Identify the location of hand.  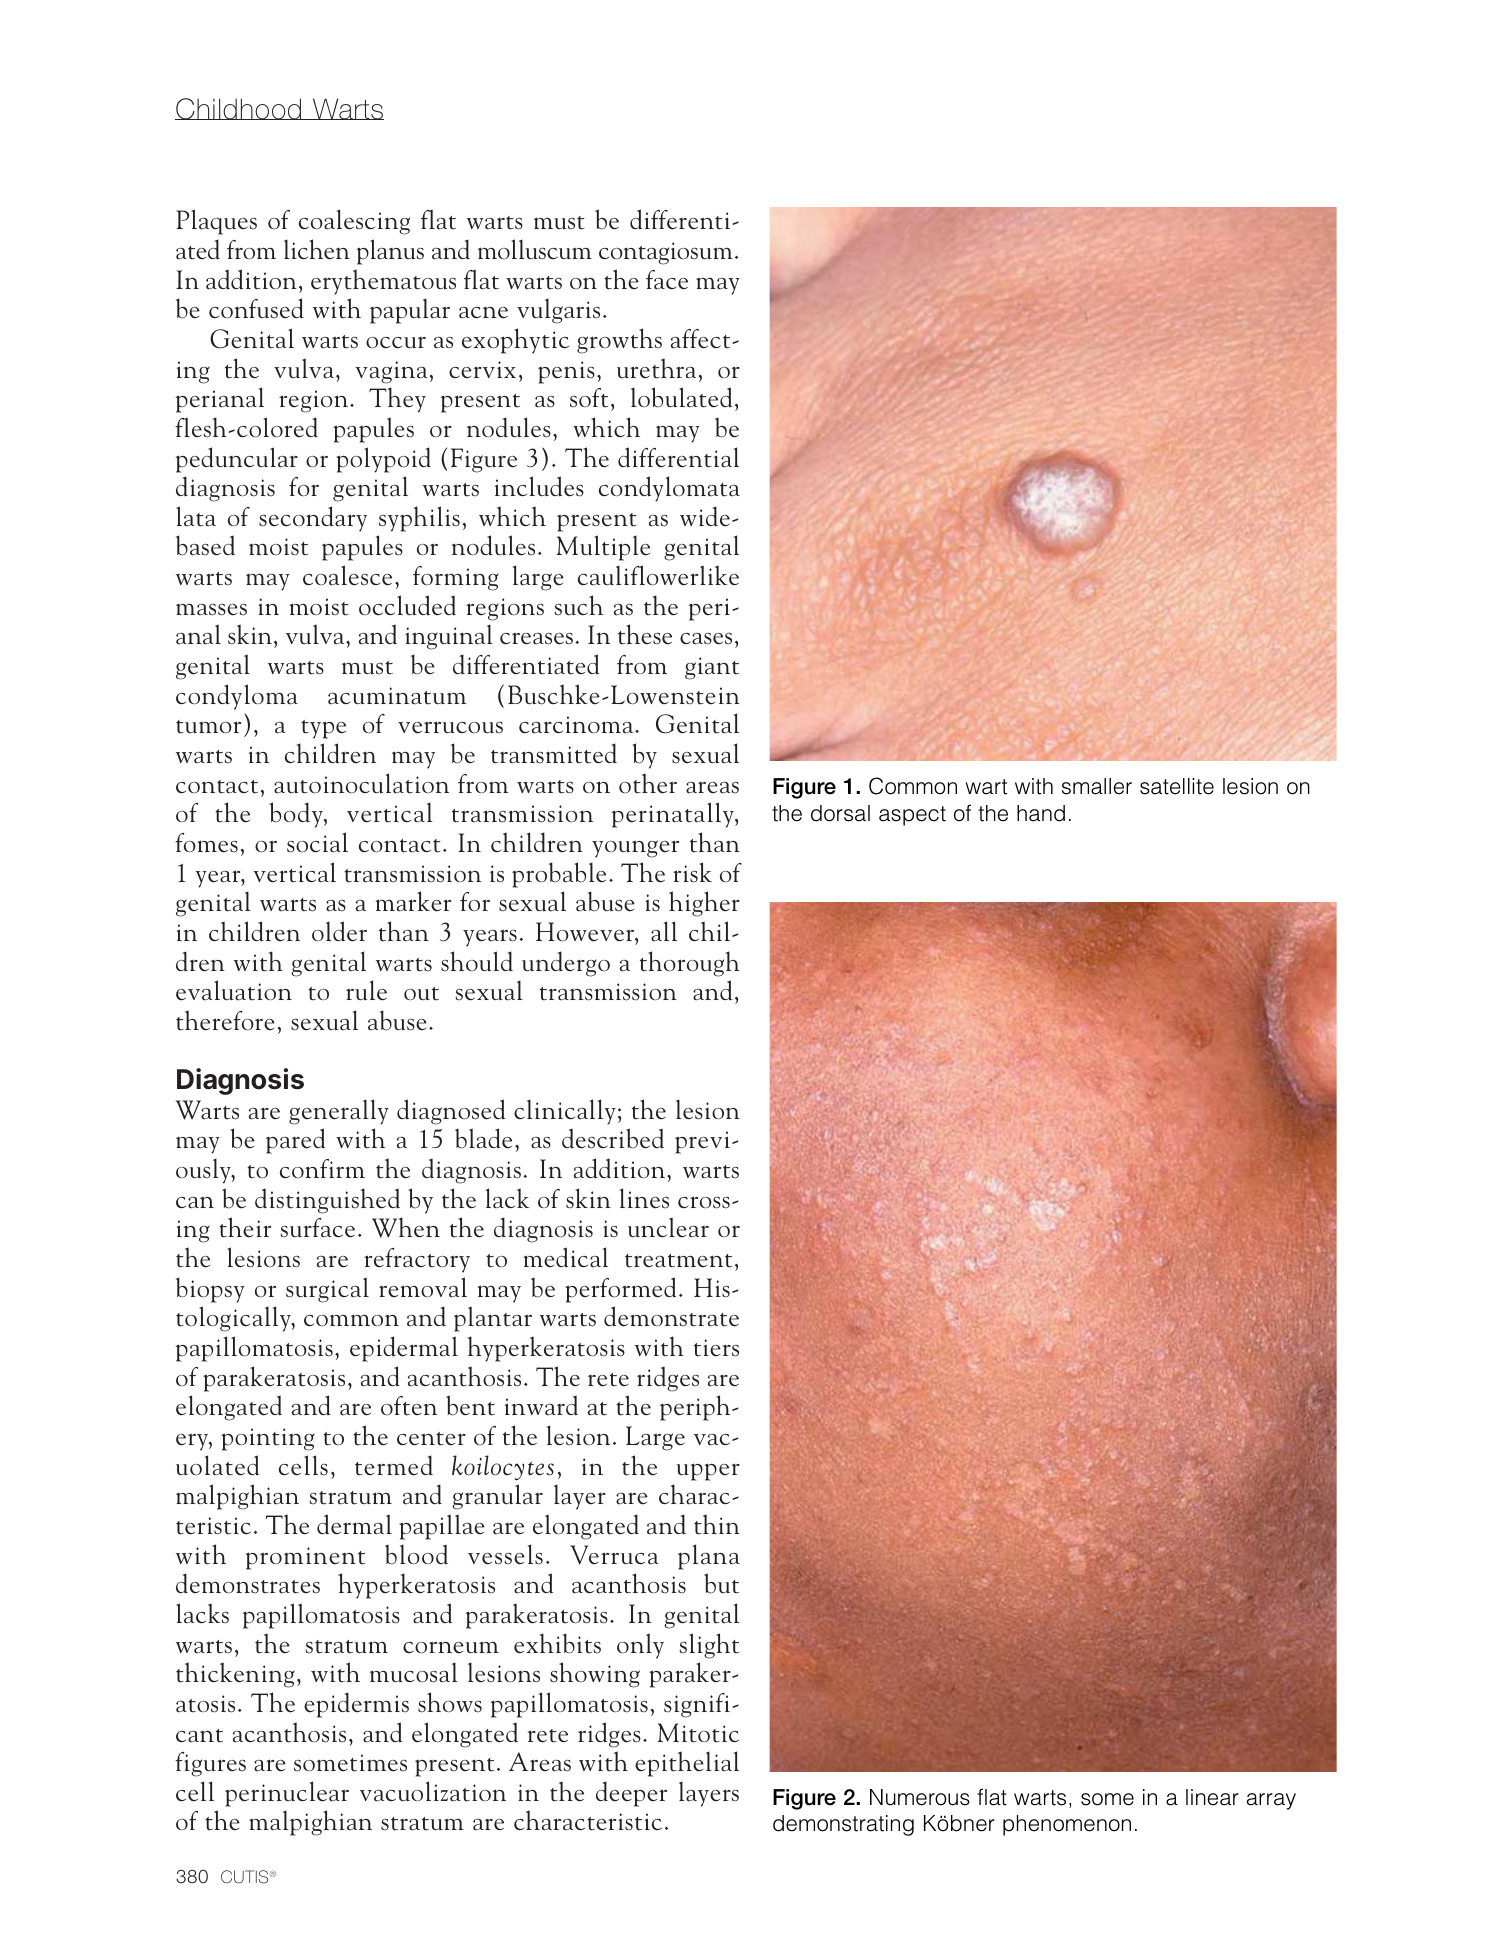
(1041, 813).
